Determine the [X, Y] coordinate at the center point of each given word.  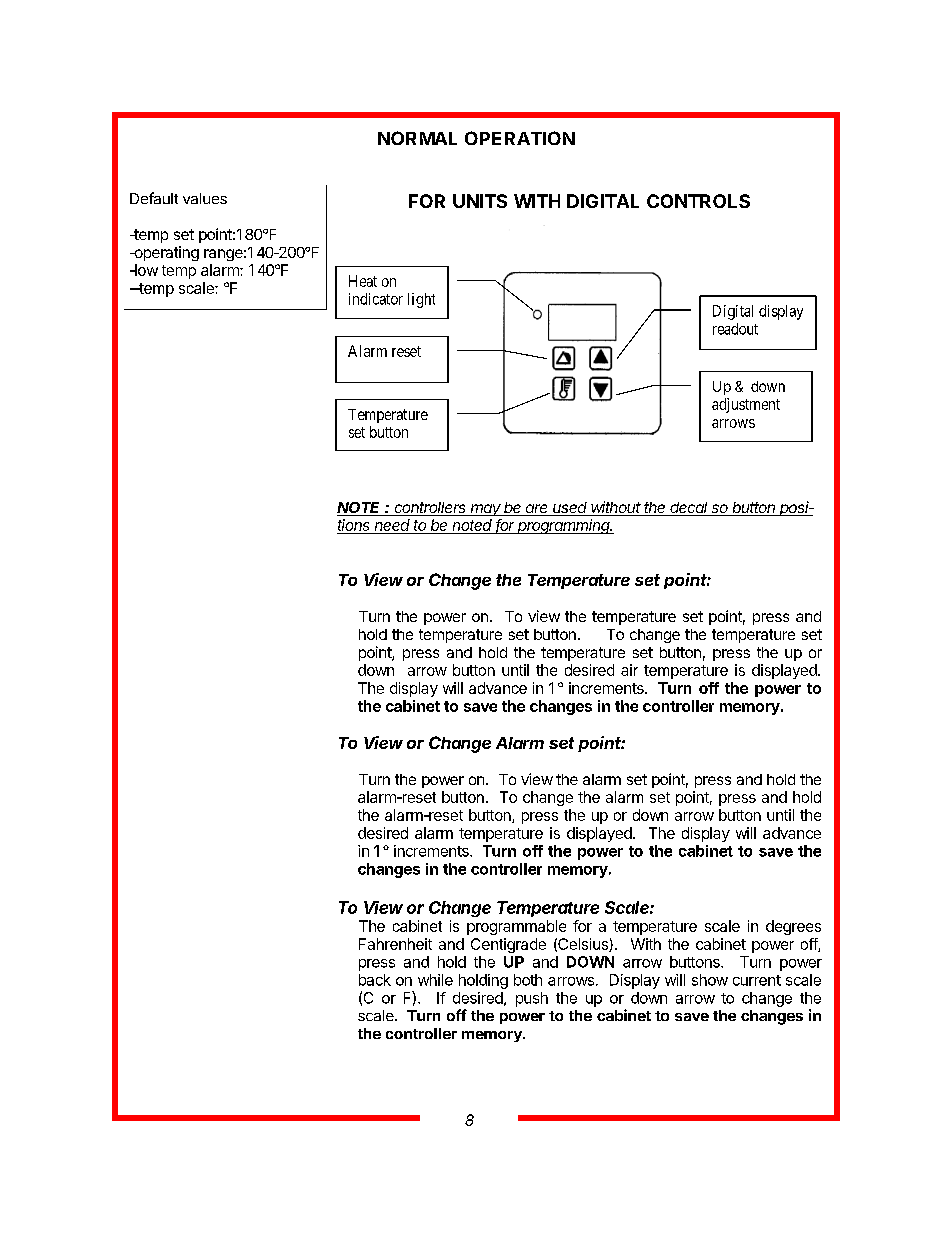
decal [690, 509]
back [375, 980]
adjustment [746, 405]
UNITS [480, 201]
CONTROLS [698, 201]
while [435, 980]
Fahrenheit [395, 944]
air [629, 670]
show [710, 980]
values [205, 198]
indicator [376, 299]
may [486, 510]
